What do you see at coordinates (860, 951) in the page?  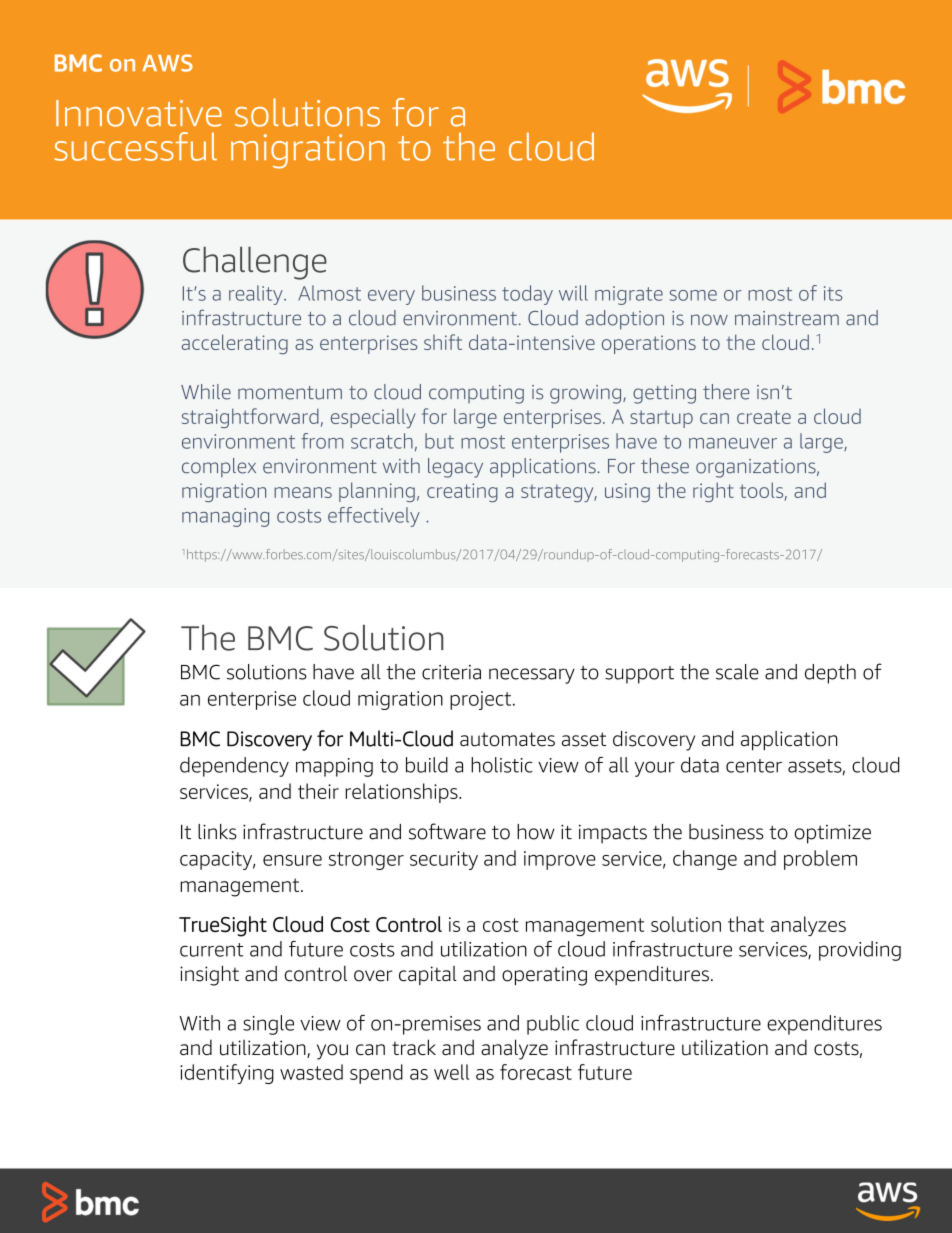 I see `providing` at bounding box center [860, 951].
